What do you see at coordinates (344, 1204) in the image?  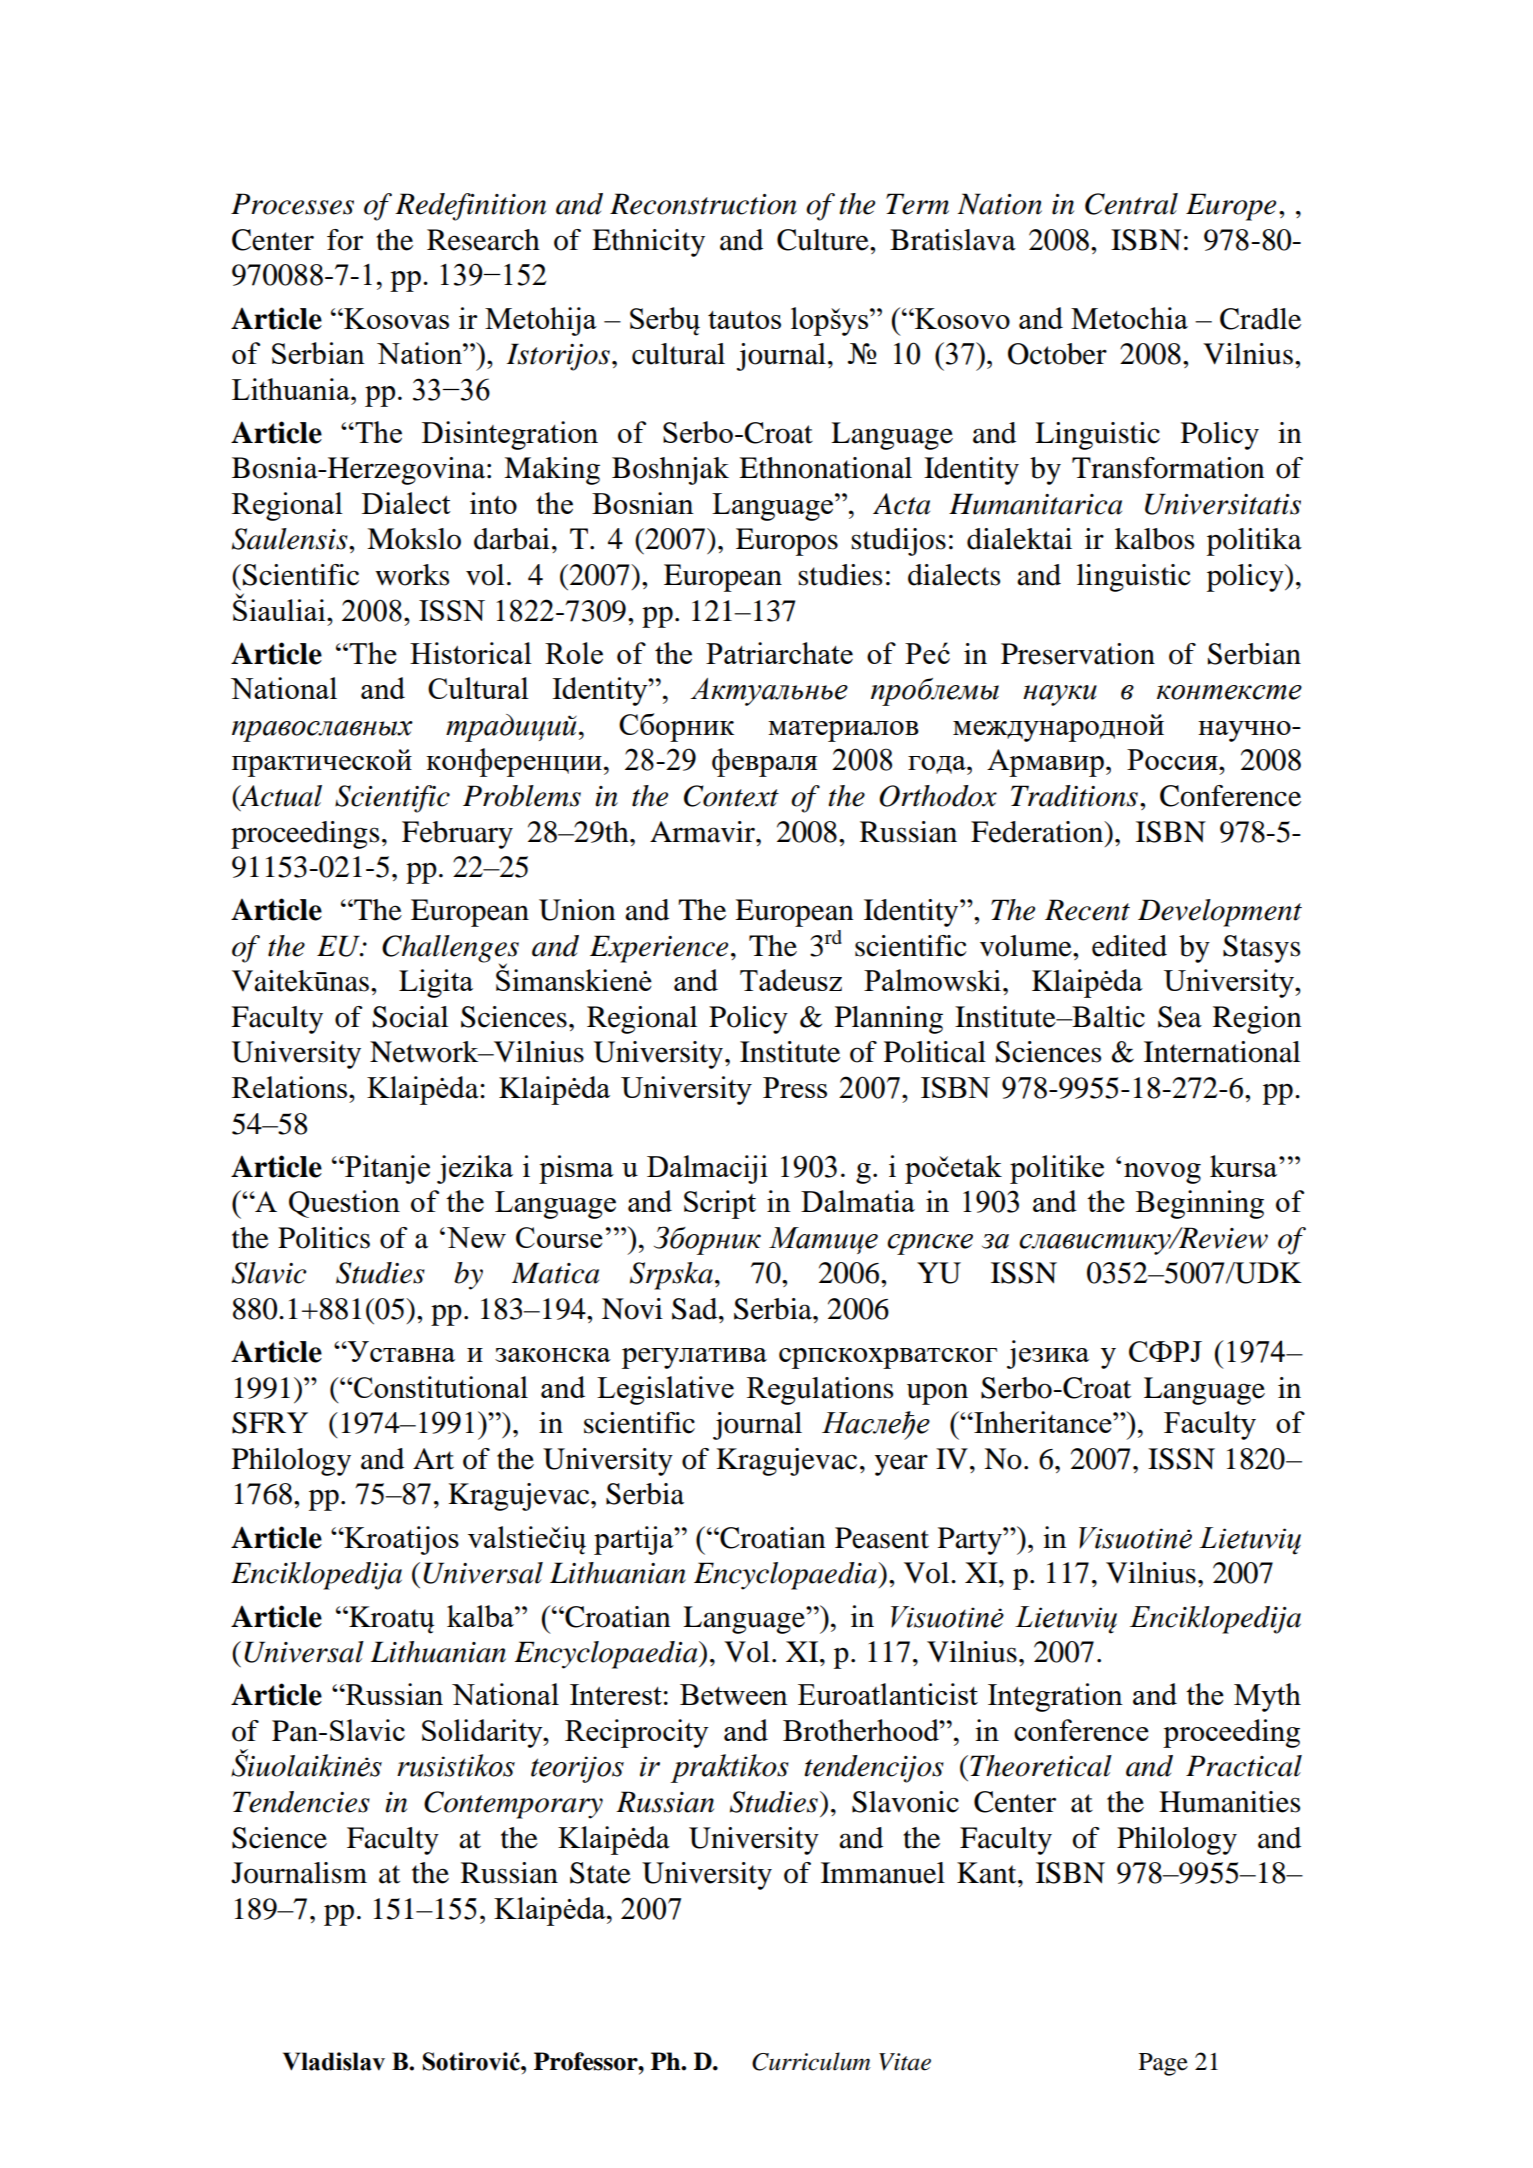 I see `Question` at bounding box center [344, 1204].
